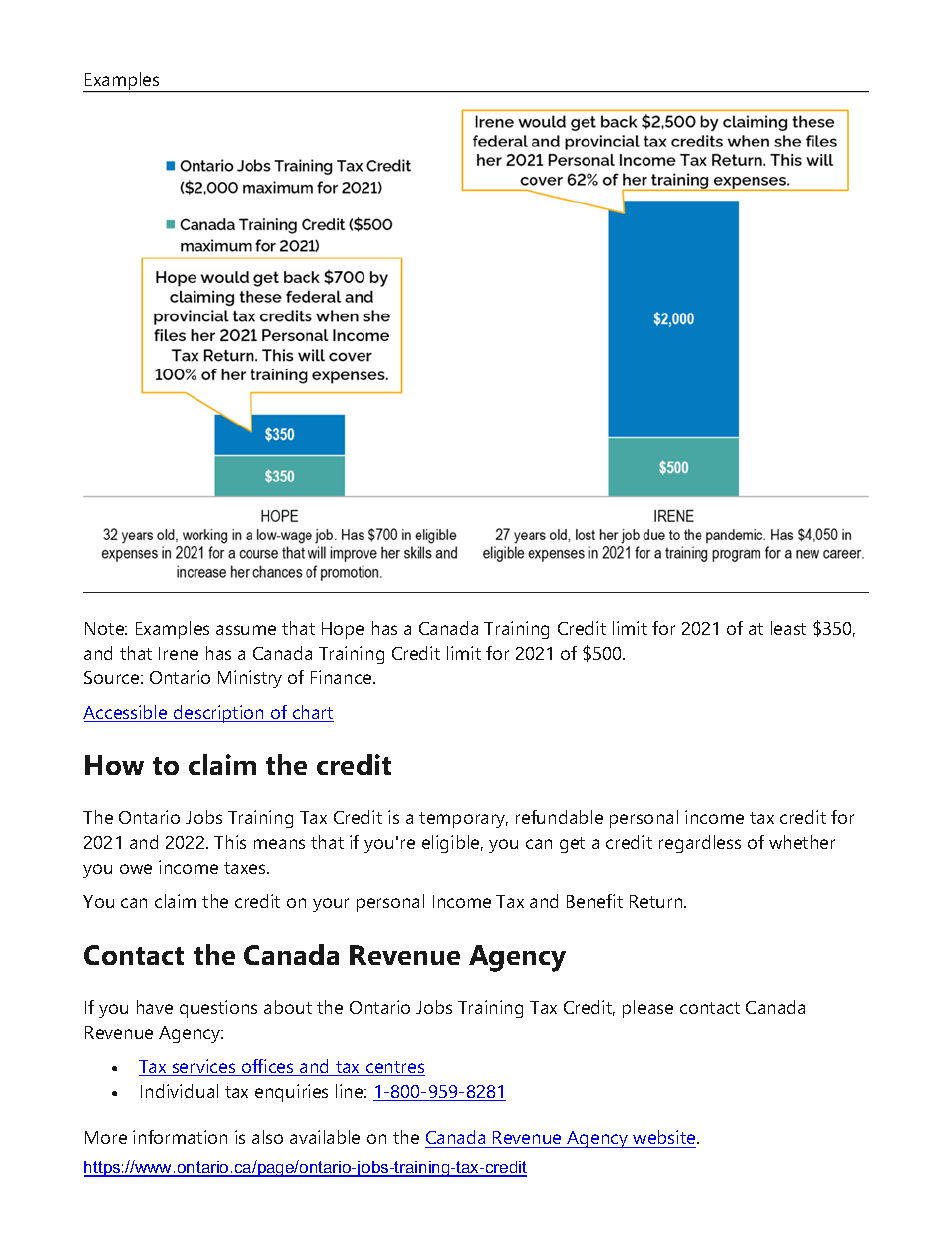  I want to click on Irene, so click(178, 653).
